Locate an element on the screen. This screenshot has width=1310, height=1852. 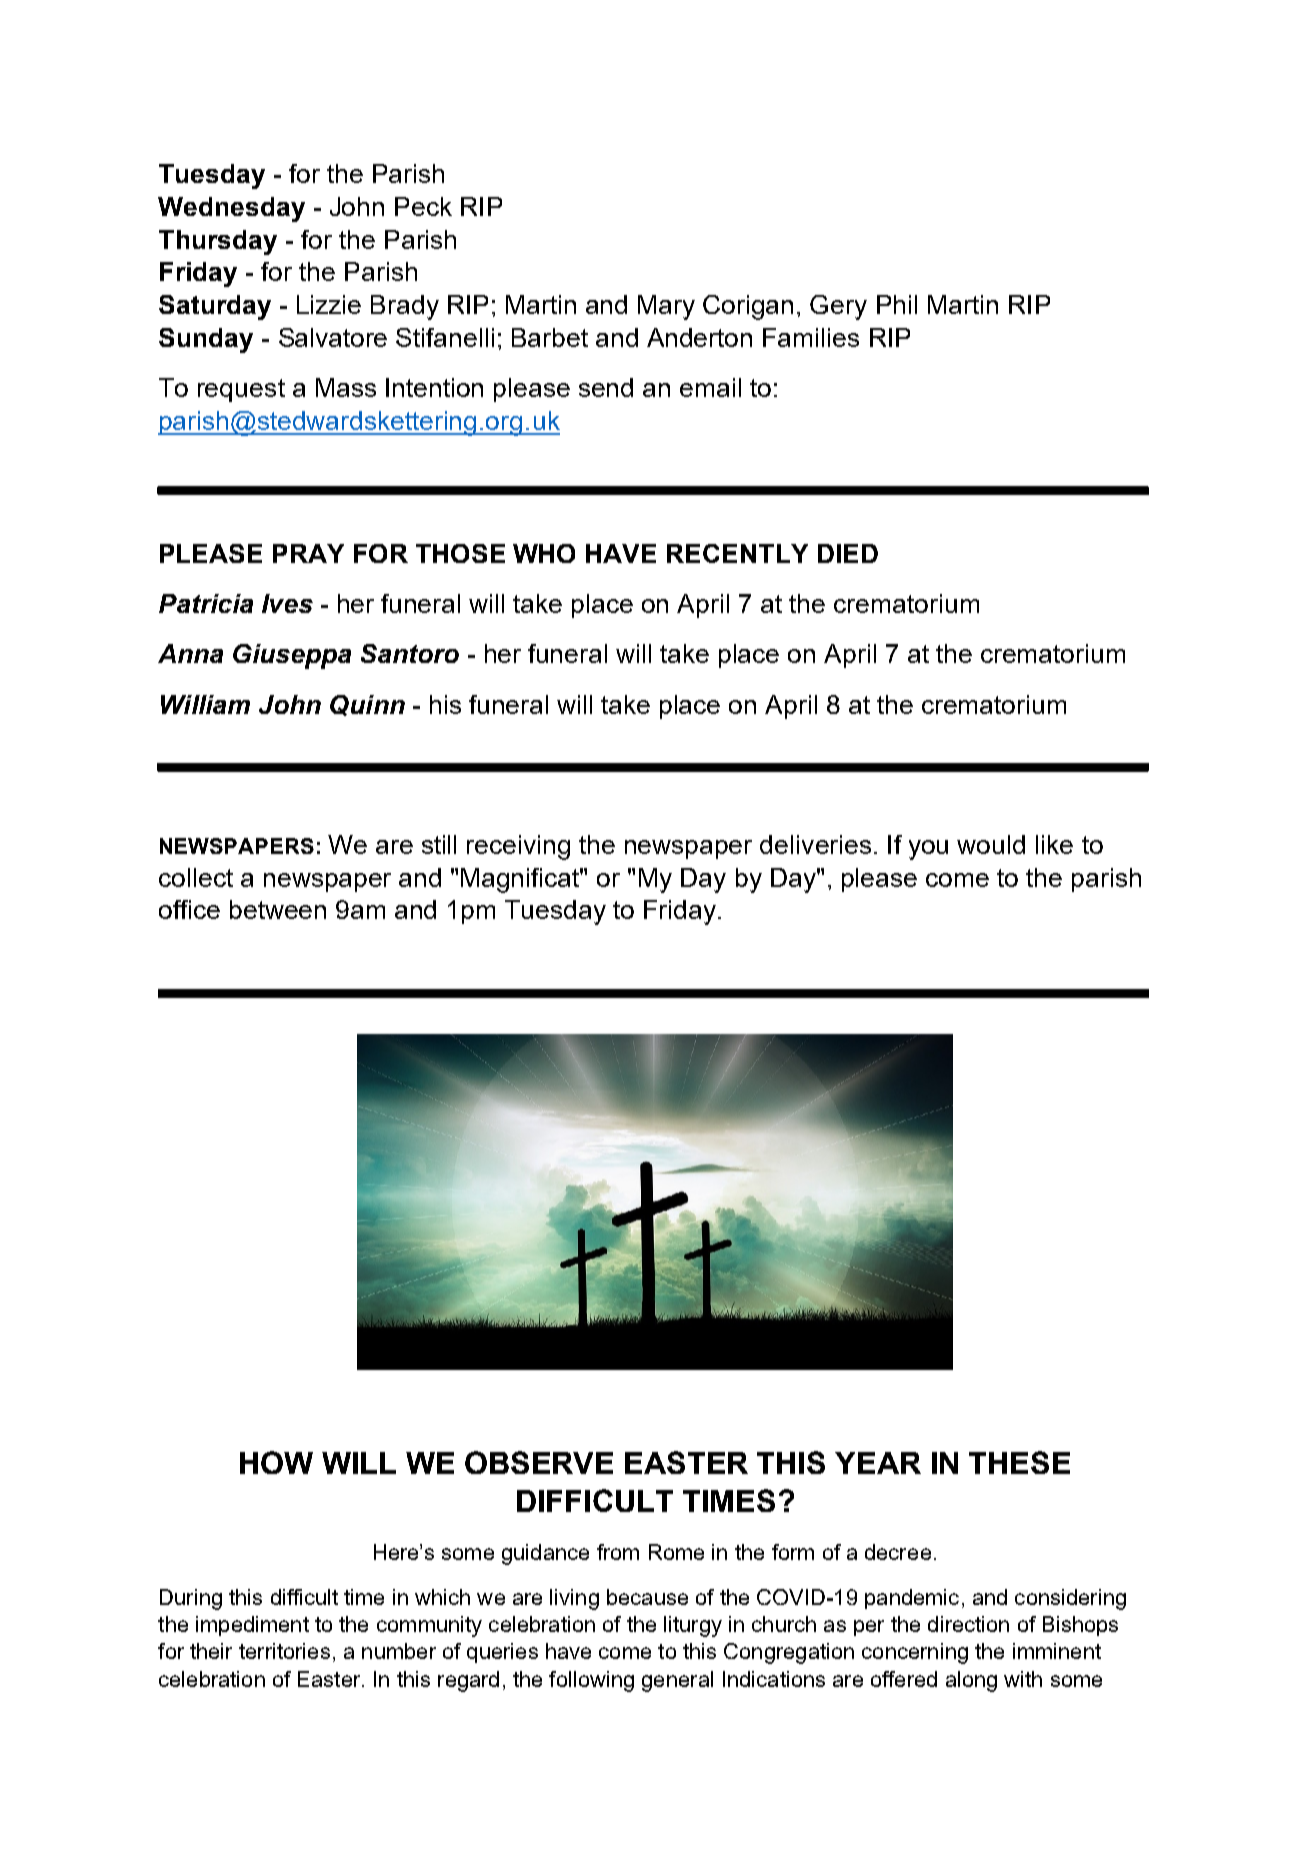
because is located at coordinates (647, 1597).
